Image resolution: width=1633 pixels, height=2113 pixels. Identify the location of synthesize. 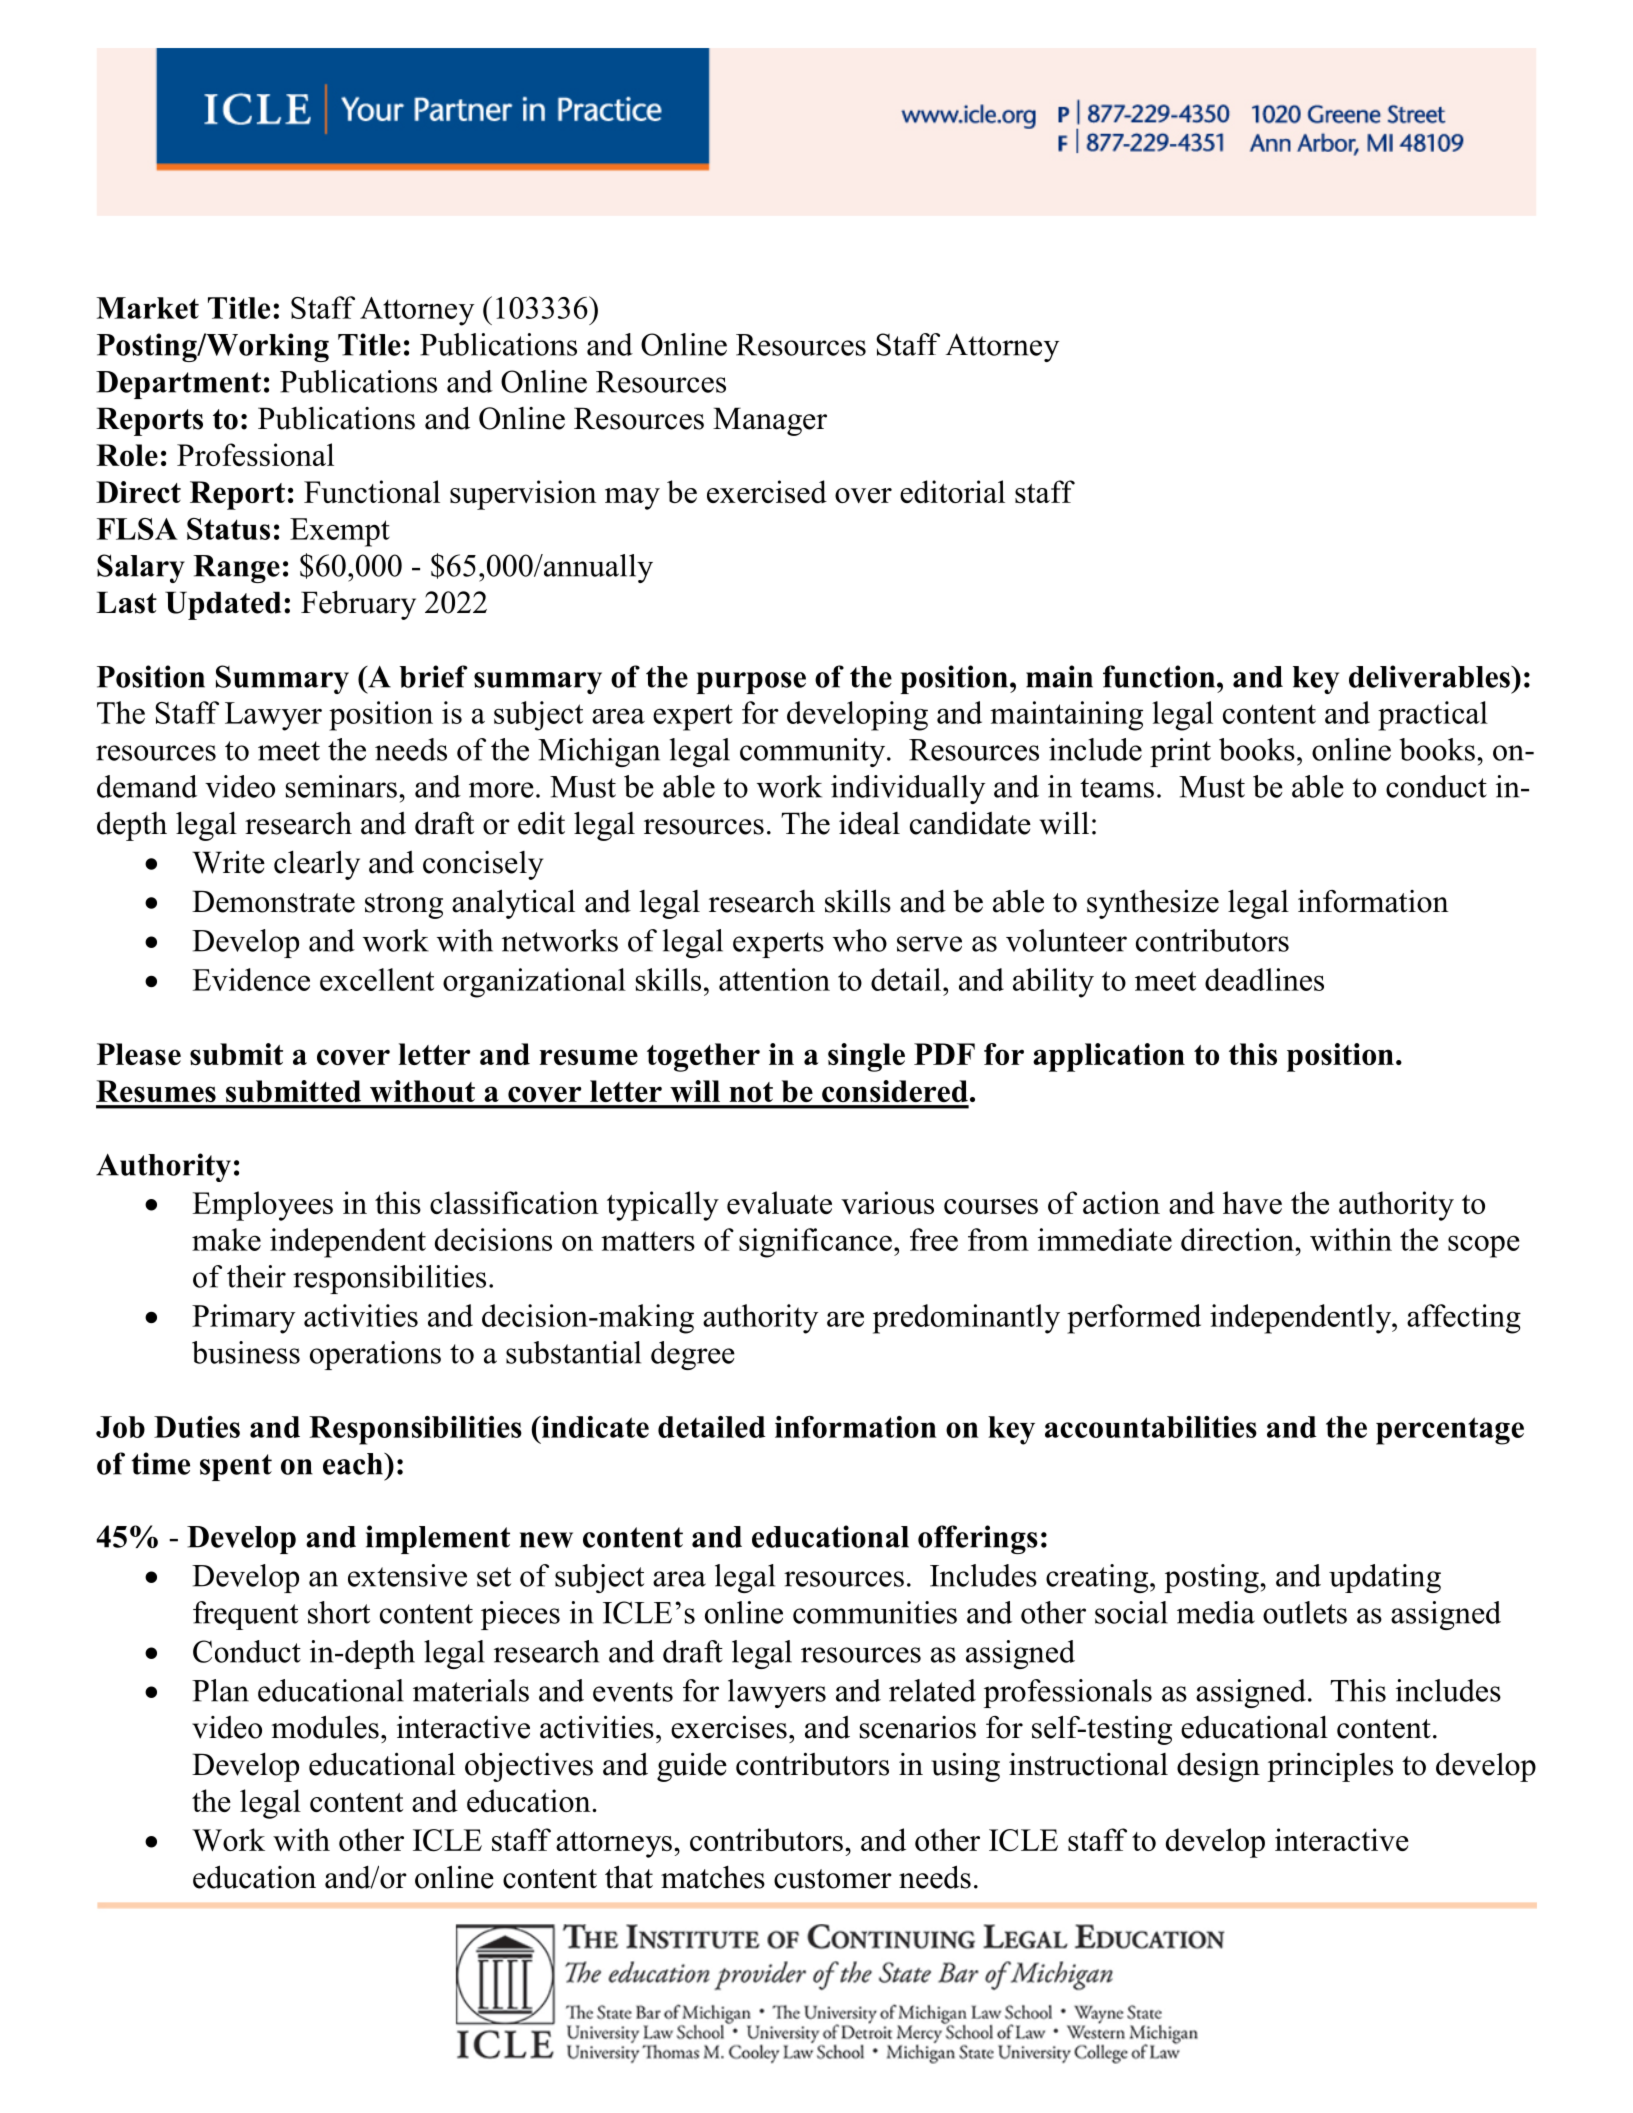
(1153, 904).
